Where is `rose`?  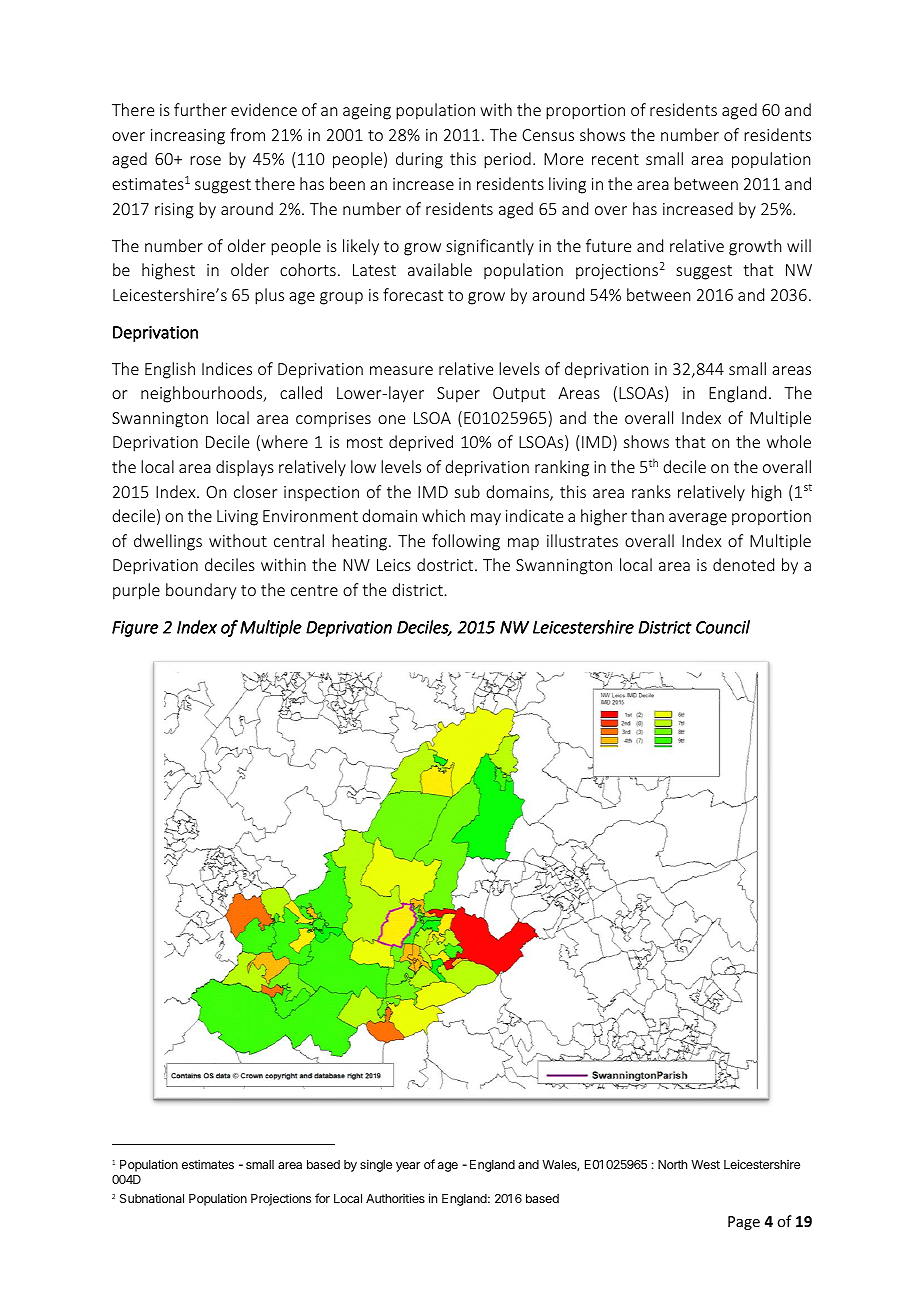 rose is located at coordinates (205, 160).
